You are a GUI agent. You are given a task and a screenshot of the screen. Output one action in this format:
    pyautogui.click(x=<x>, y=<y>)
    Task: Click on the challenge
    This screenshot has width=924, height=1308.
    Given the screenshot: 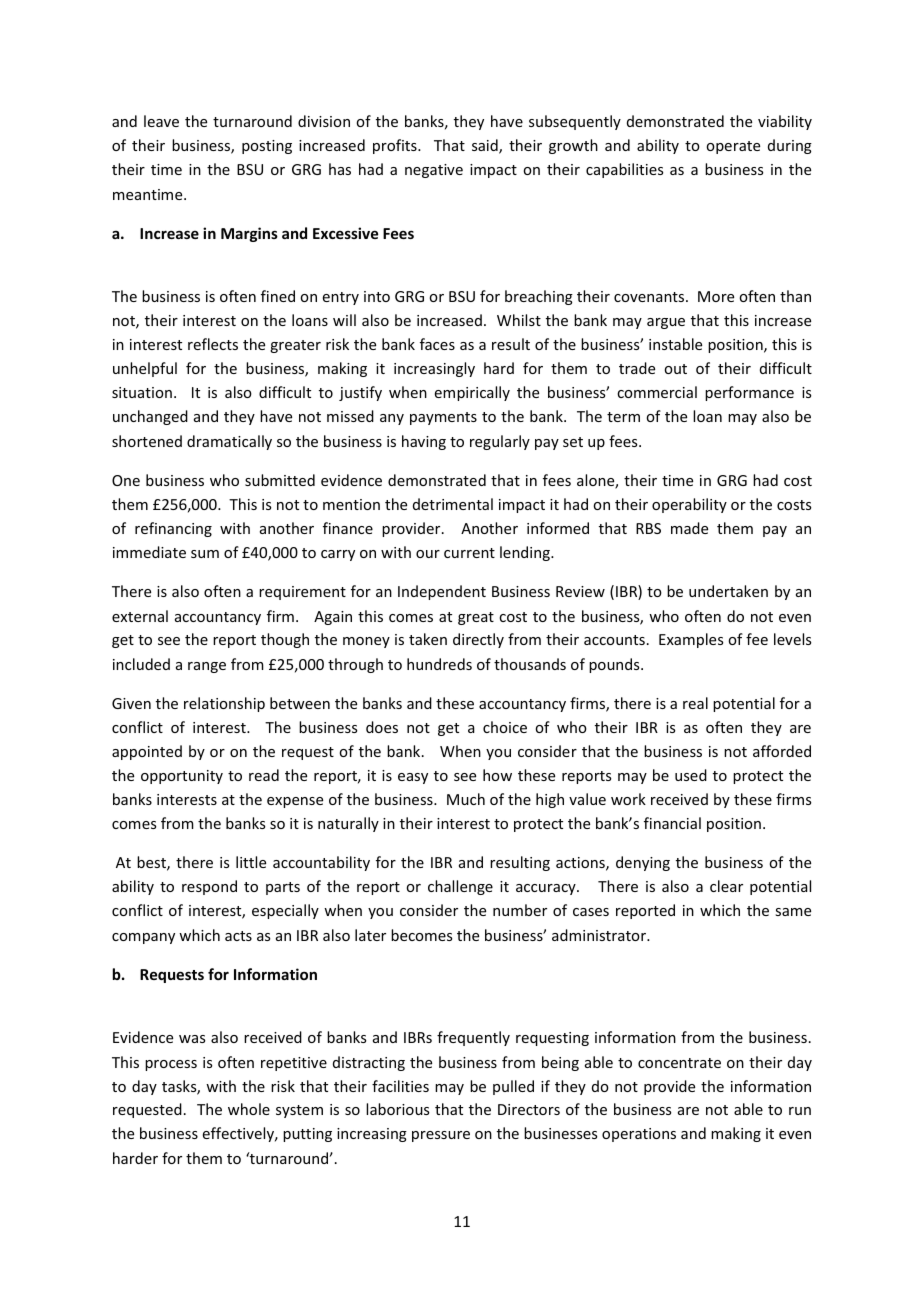 What is the action you would take?
    pyautogui.click(x=460, y=887)
